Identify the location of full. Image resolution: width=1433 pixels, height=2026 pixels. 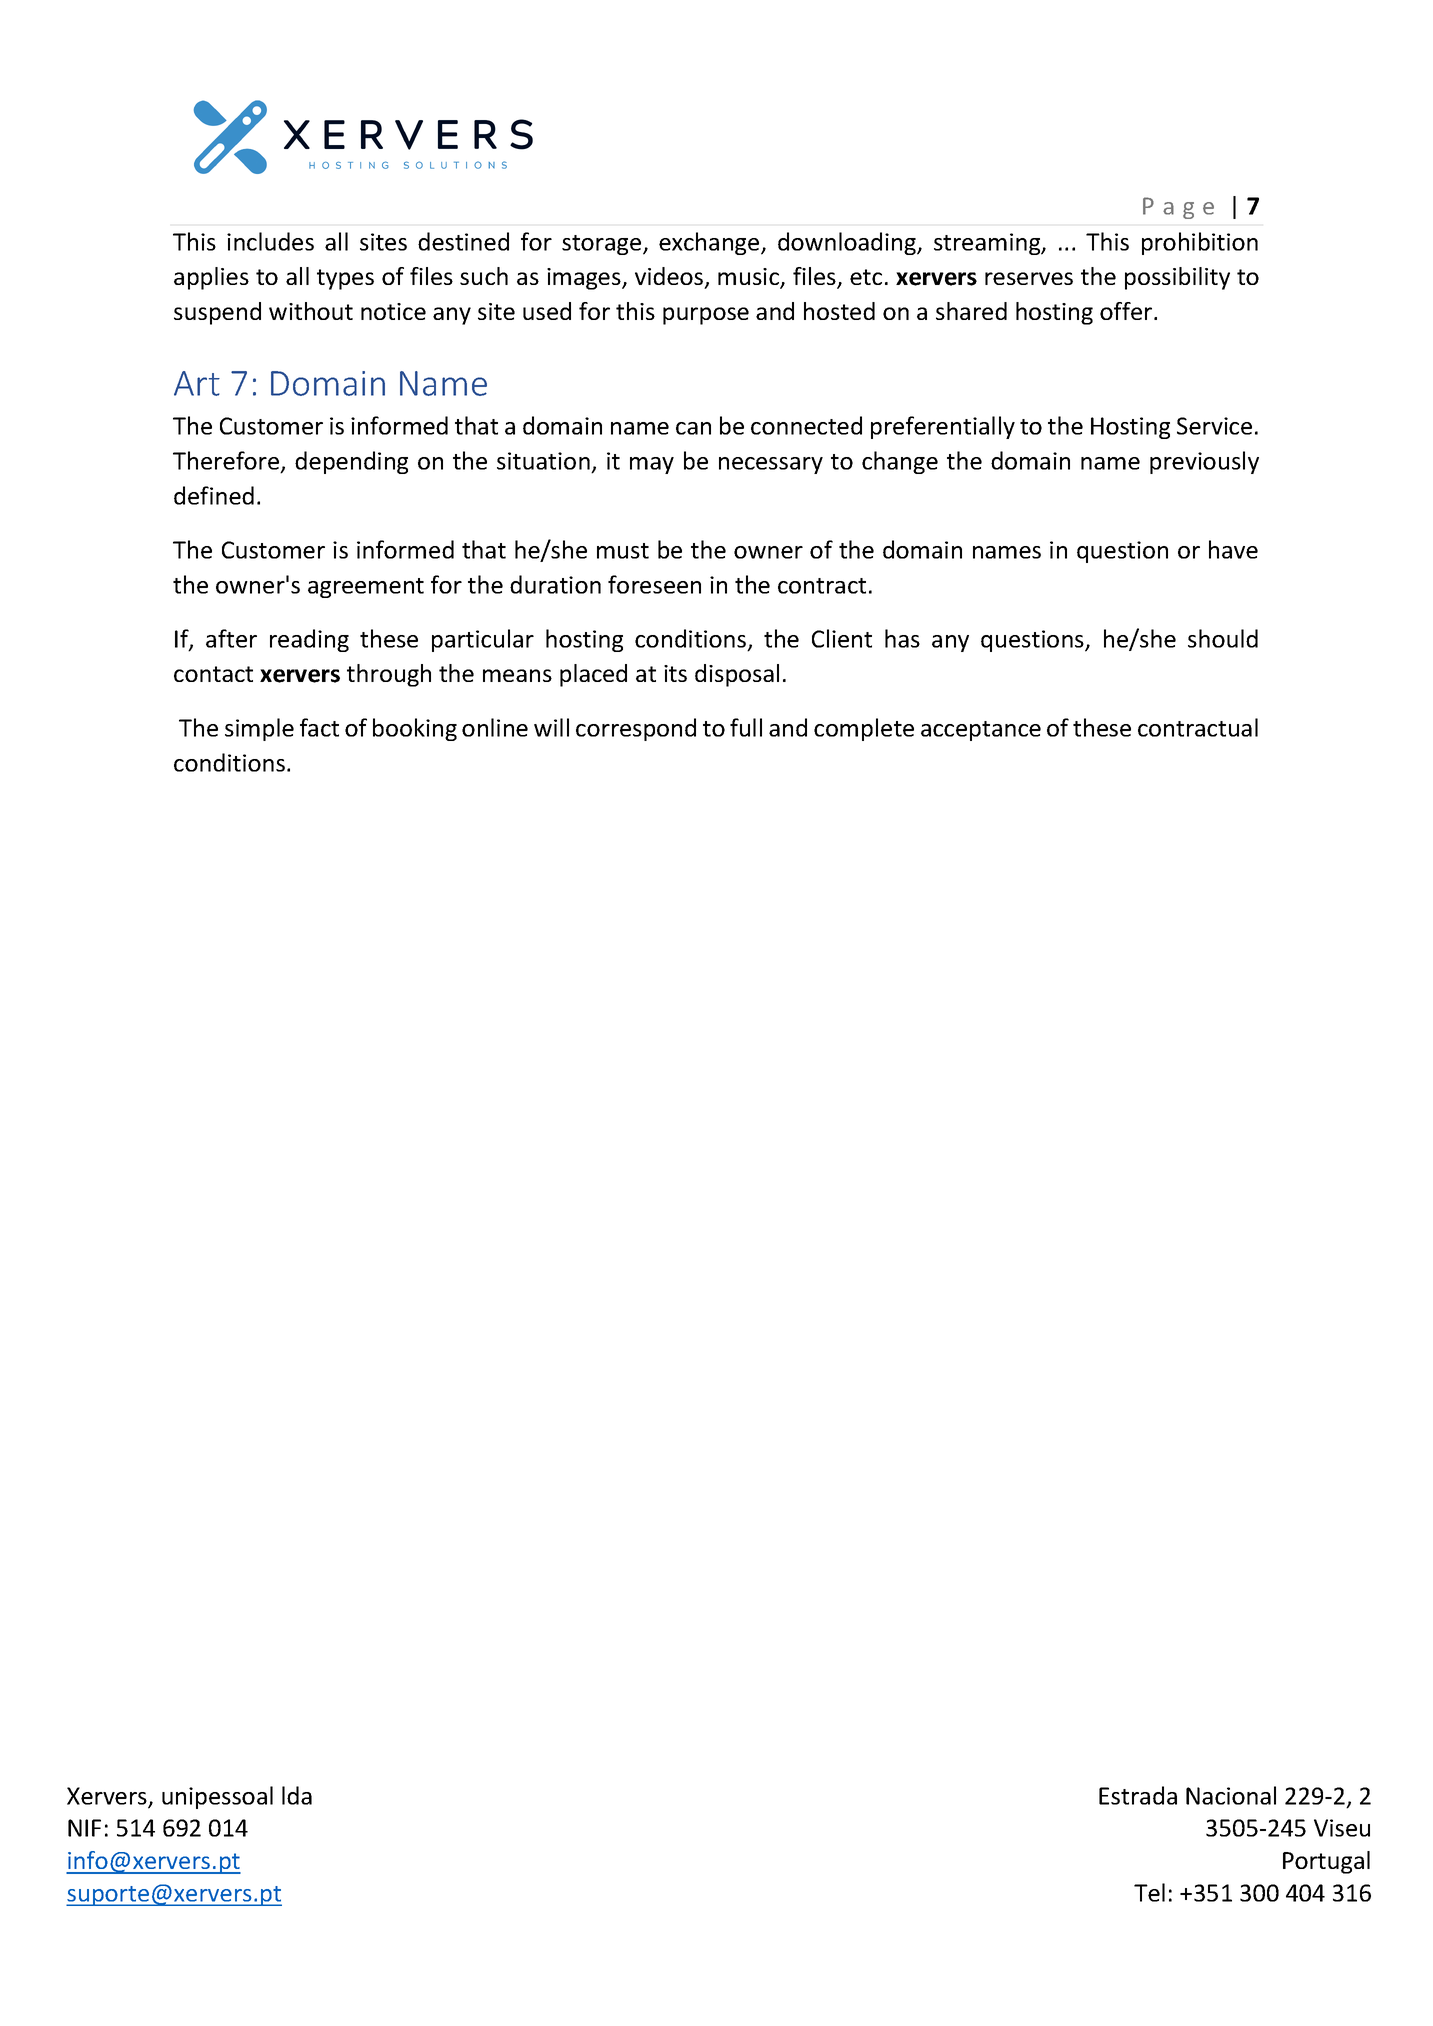
(746, 727).
